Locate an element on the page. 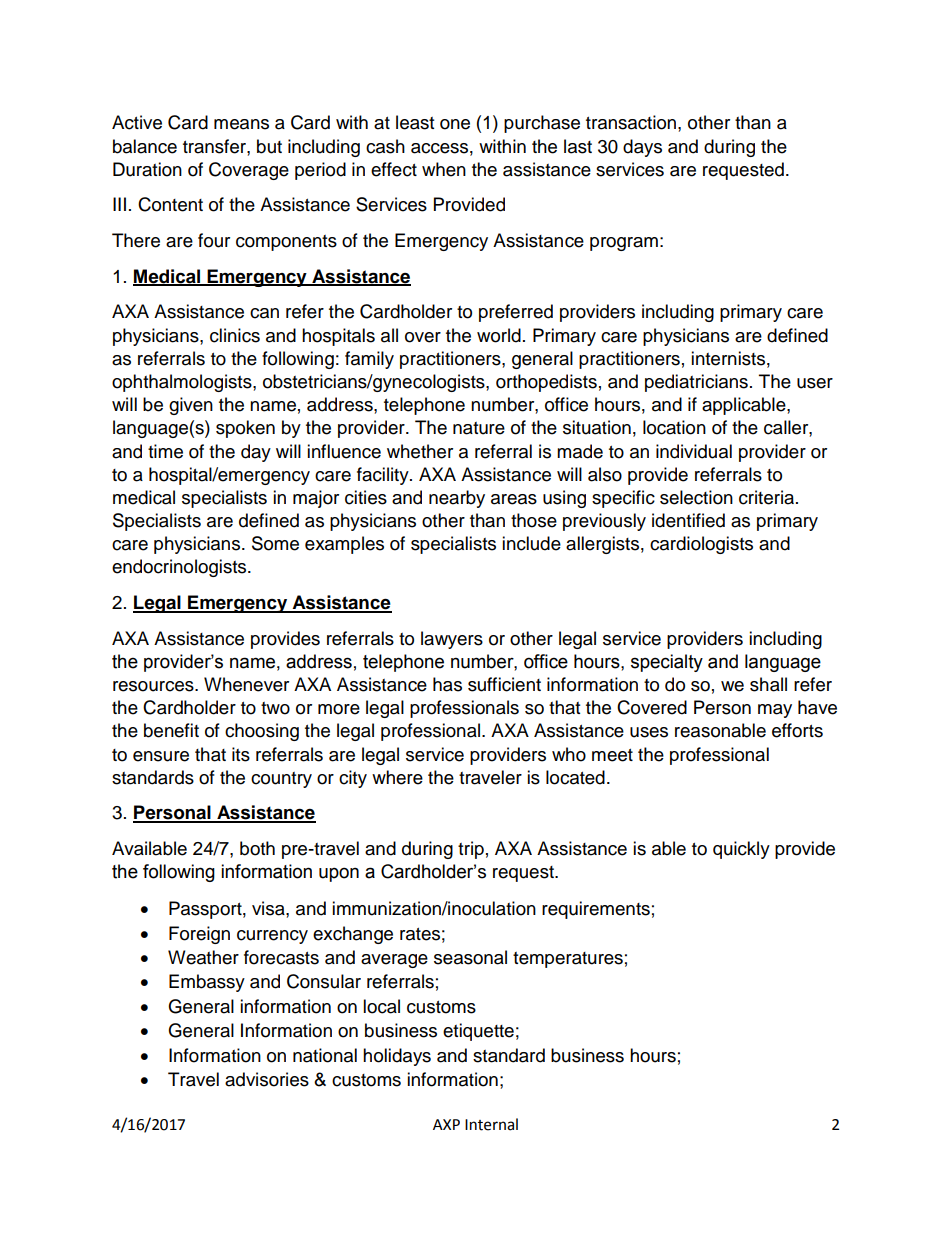 This page has height=1233, width=952. specialty is located at coordinates (667, 663).
